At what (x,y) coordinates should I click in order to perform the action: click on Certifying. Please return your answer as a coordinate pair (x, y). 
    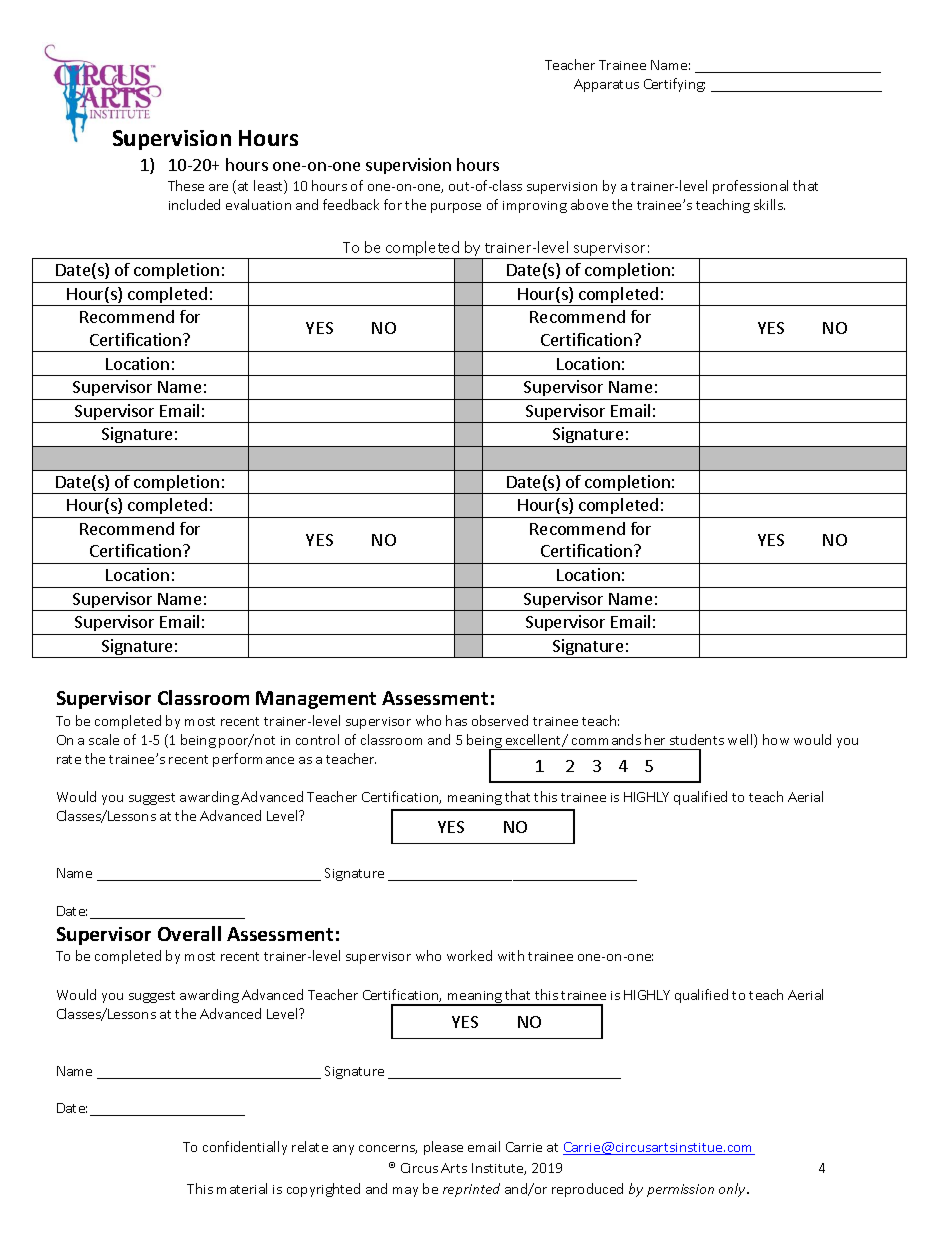
    Looking at the image, I should click on (674, 85).
